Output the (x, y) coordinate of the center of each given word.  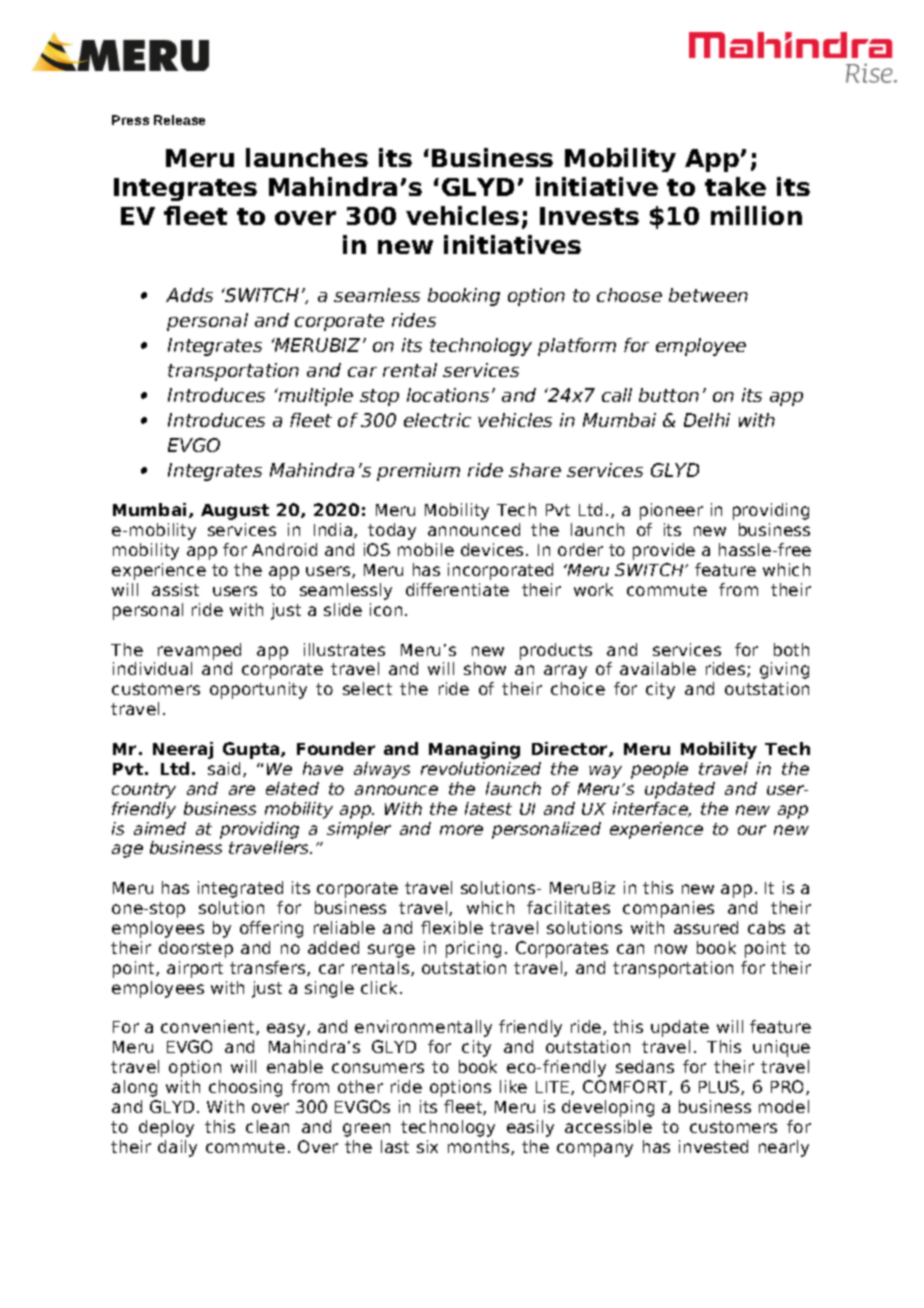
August (235, 512)
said (224, 768)
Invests (589, 216)
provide (664, 551)
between (708, 295)
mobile (426, 549)
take (735, 186)
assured (706, 927)
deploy (166, 1128)
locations (448, 395)
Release (179, 120)
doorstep (196, 949)
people (659, 770)
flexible (452, 927)
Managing (474, 750)
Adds (189, 295)
